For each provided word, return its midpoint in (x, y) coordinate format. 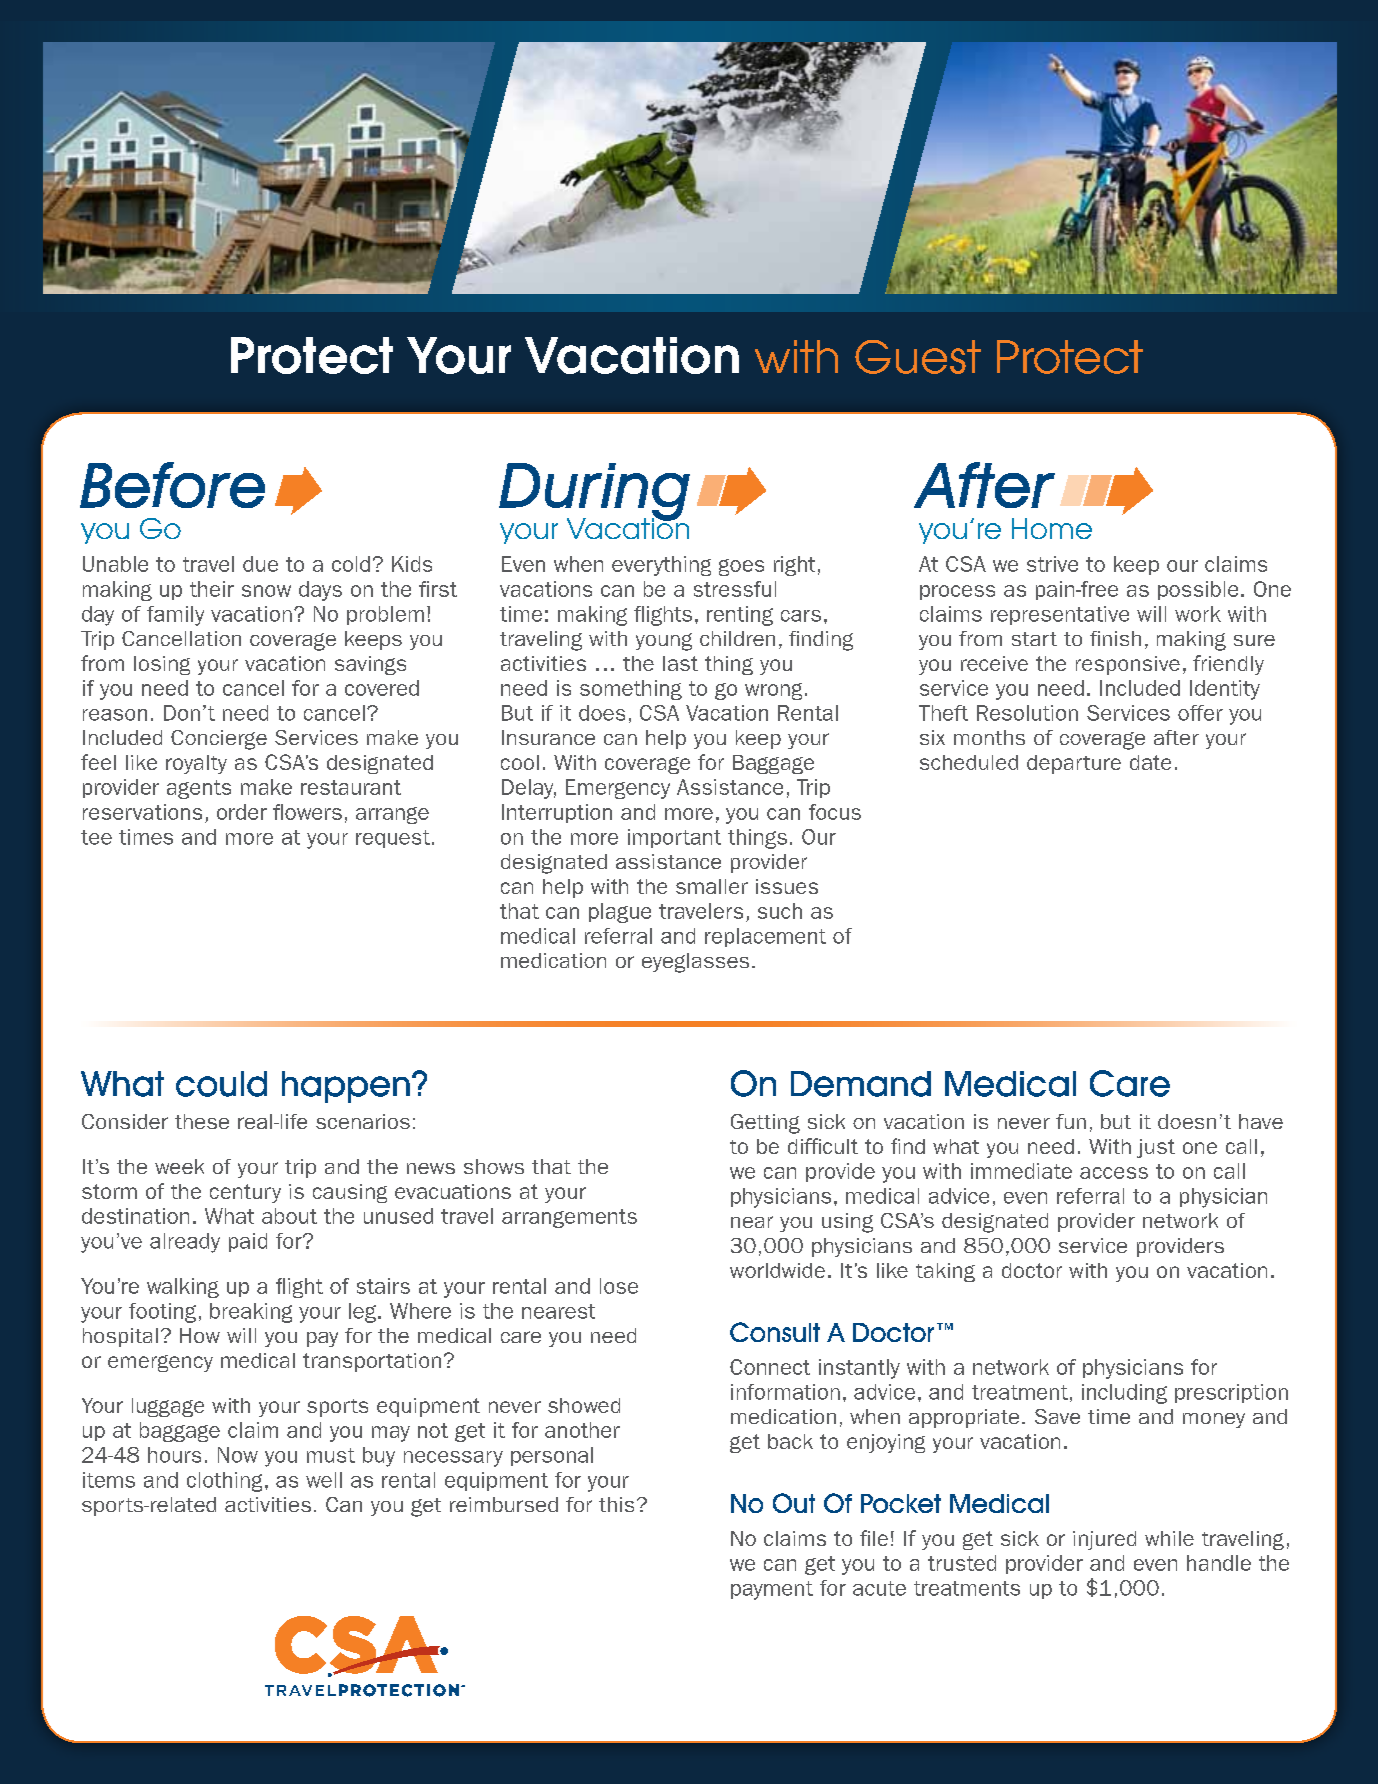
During (594, 493)
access (1114, 1173)
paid (248, 1242)
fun (1071, 1121)
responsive (1128, 665)
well (324, 1480)
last (680, 663)
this (616, 1504)
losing (162, 665)
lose (619, 1286)
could (221, 1084)
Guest (918, 357)
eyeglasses (695, 963)
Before (172, 485)
